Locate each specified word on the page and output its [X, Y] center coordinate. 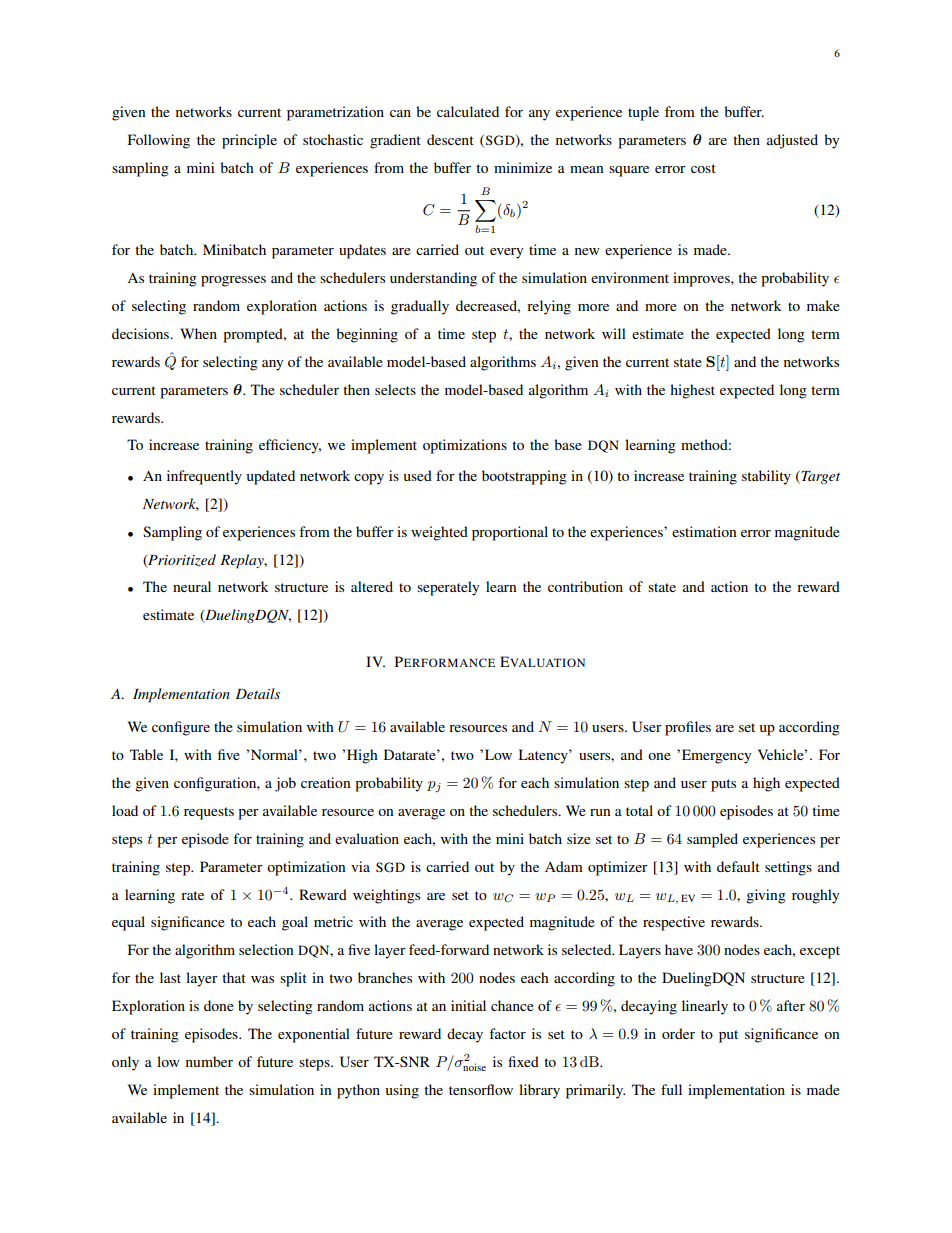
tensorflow [481, 1089]
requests [209, 813]
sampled [712, 840]
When [198, 333]
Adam [564, 866]
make [823, 305]
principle [249, 141]
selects [395, 389]
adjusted [792, 141]
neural [192, 586]
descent [450, 139]
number [209, 1061]
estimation [704, 531]
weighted [439, 533]
